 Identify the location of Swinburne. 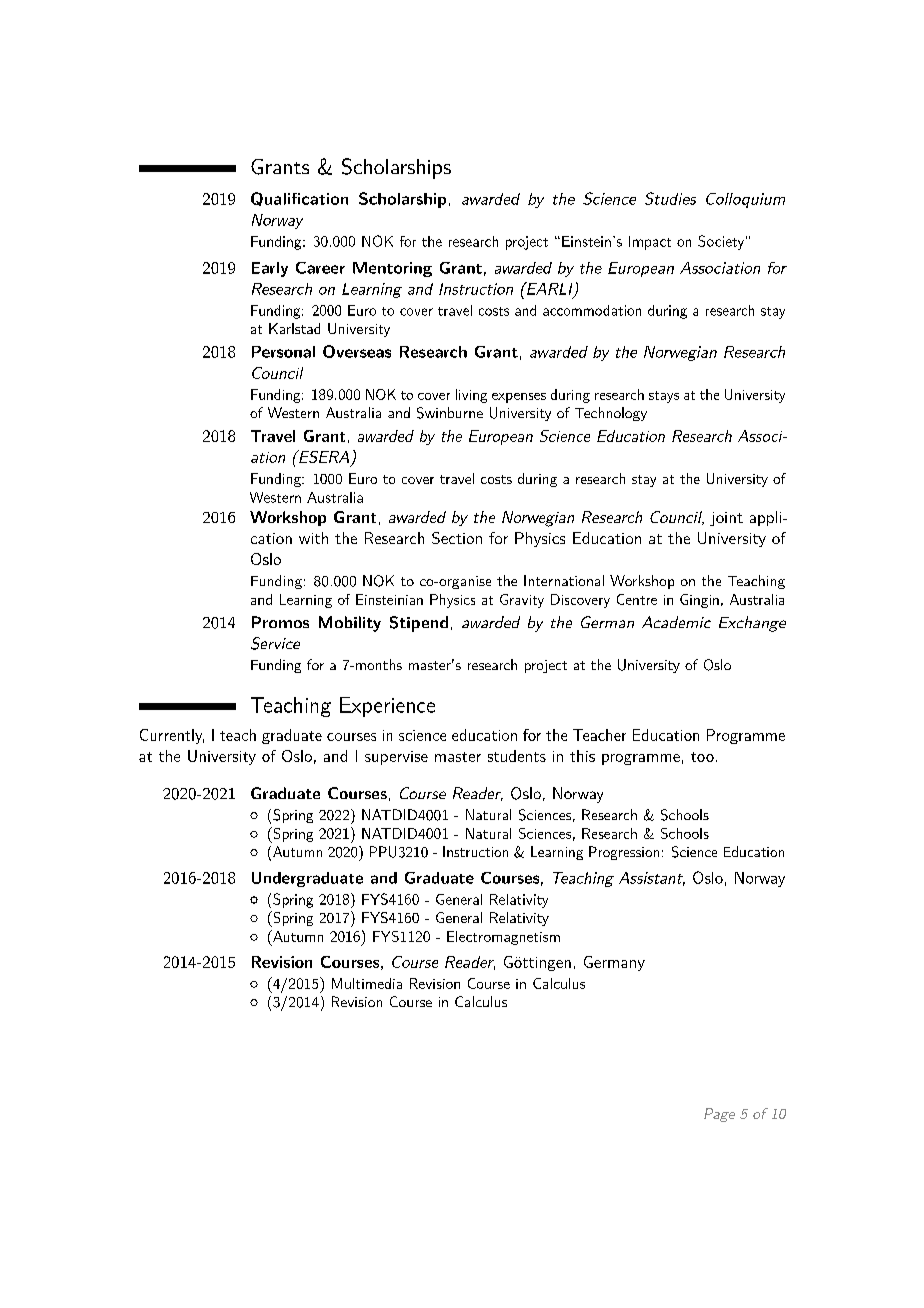
(450, 413).
